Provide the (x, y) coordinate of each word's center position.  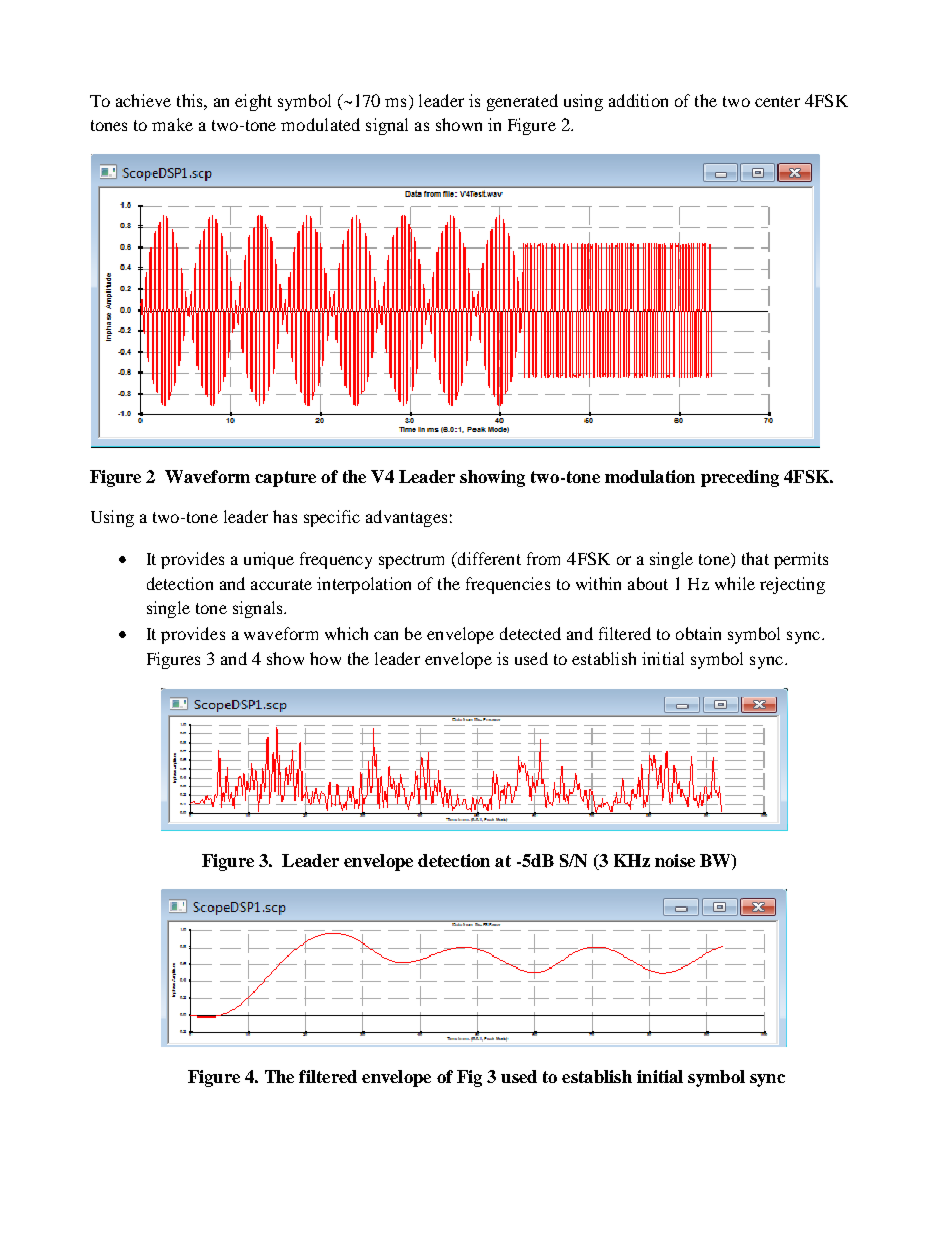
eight (253, 102)
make (172, 124)
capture (285, 479)
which (346, 633)
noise (675, 860)
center (777, 101)
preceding (740, 478)
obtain (698, 633)
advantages (406, 518)
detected (530, 633)
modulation (650, 476)
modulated (320, 124)
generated (522, 102)
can (386, 635)
